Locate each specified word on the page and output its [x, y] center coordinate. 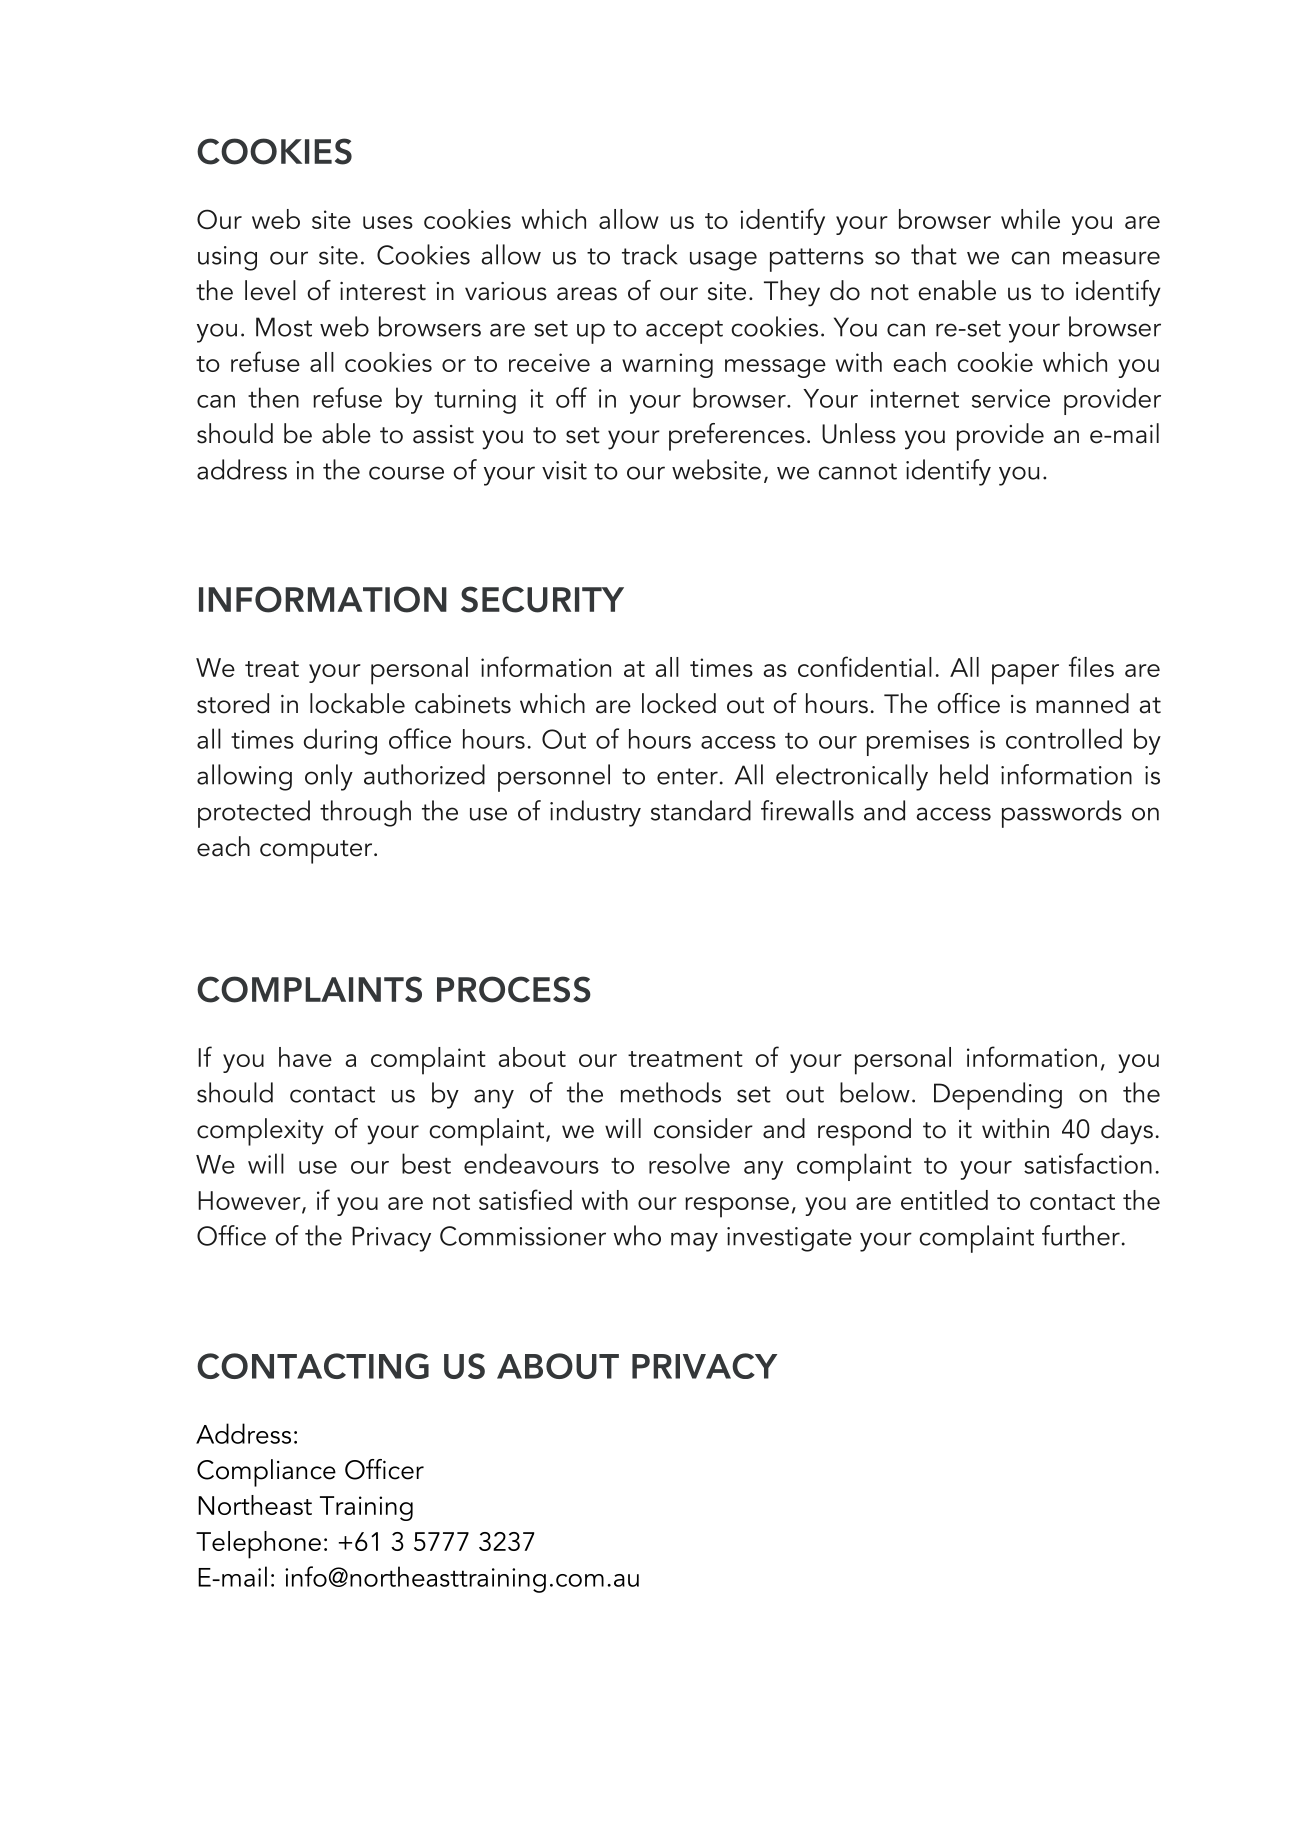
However [250, 1201]
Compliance [266, 1473]
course [406, 473]
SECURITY [542, 599]
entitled [944, 1200]
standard [701, 810]
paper [1025, 674]
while [1030, 219]
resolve [689, 1163]
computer [317, 852]
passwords [1062, 814]
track [649, 254]
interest [383, 291]
